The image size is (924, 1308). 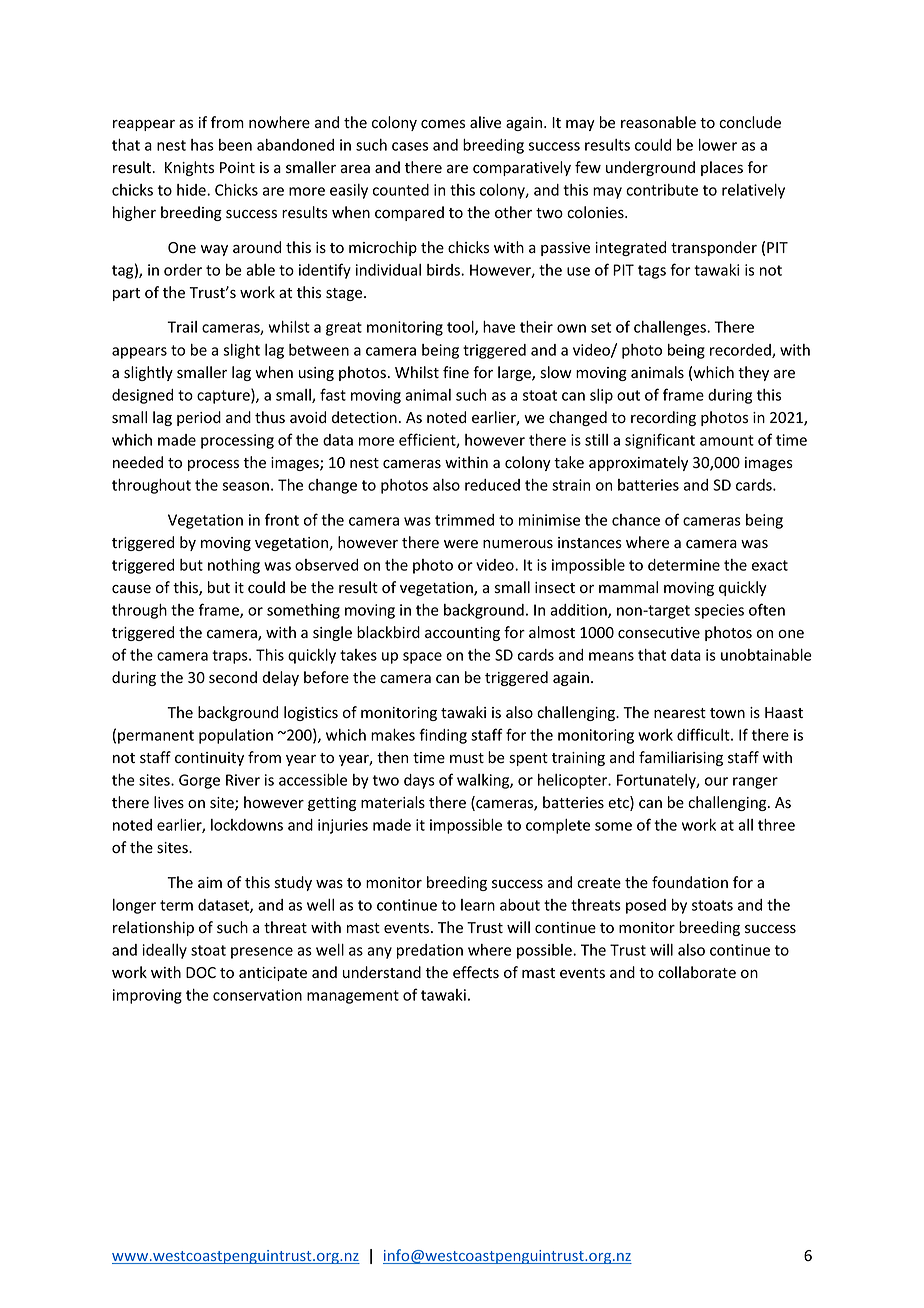 I want to click on Trail, so click(x=182, y=327).
